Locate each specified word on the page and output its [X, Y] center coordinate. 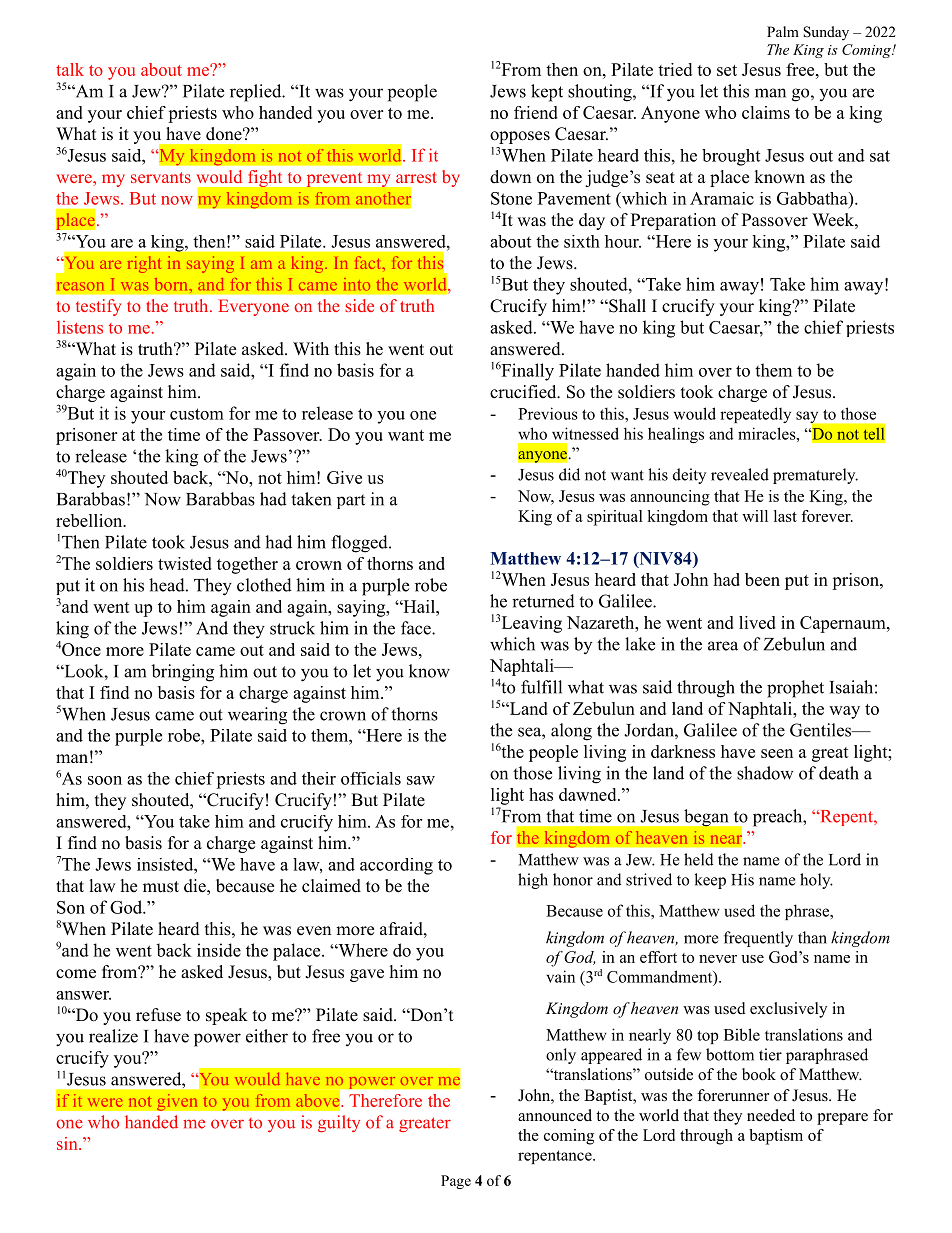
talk [70, 69]
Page [456, 1182]
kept [547, 93]
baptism [776, 1137]
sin [68, 1143]
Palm [783, 31]
